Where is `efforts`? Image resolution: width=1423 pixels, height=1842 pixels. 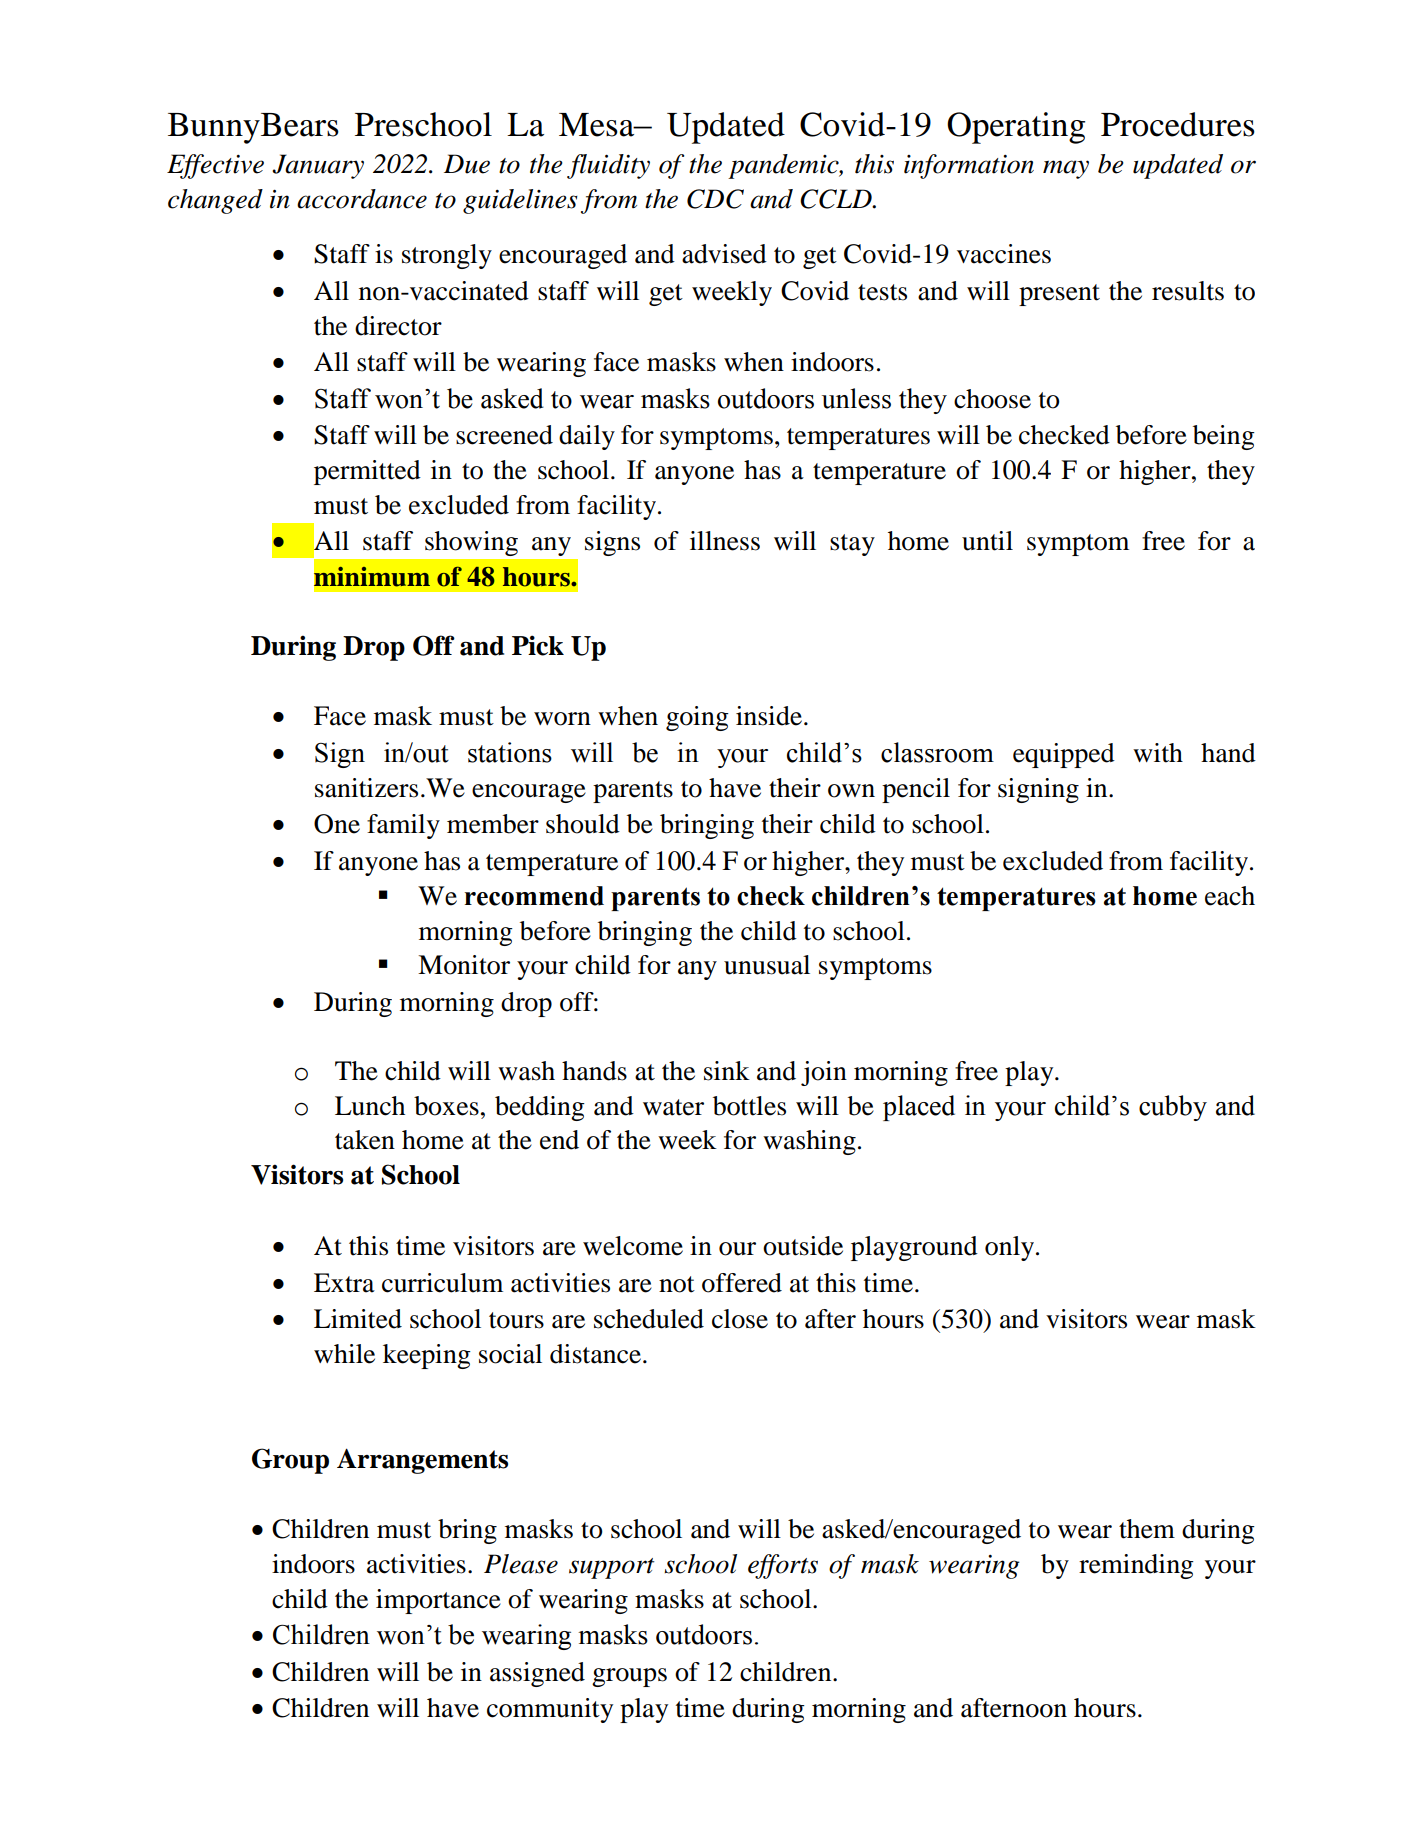 efforts is located at coordinates (783, 1566).
